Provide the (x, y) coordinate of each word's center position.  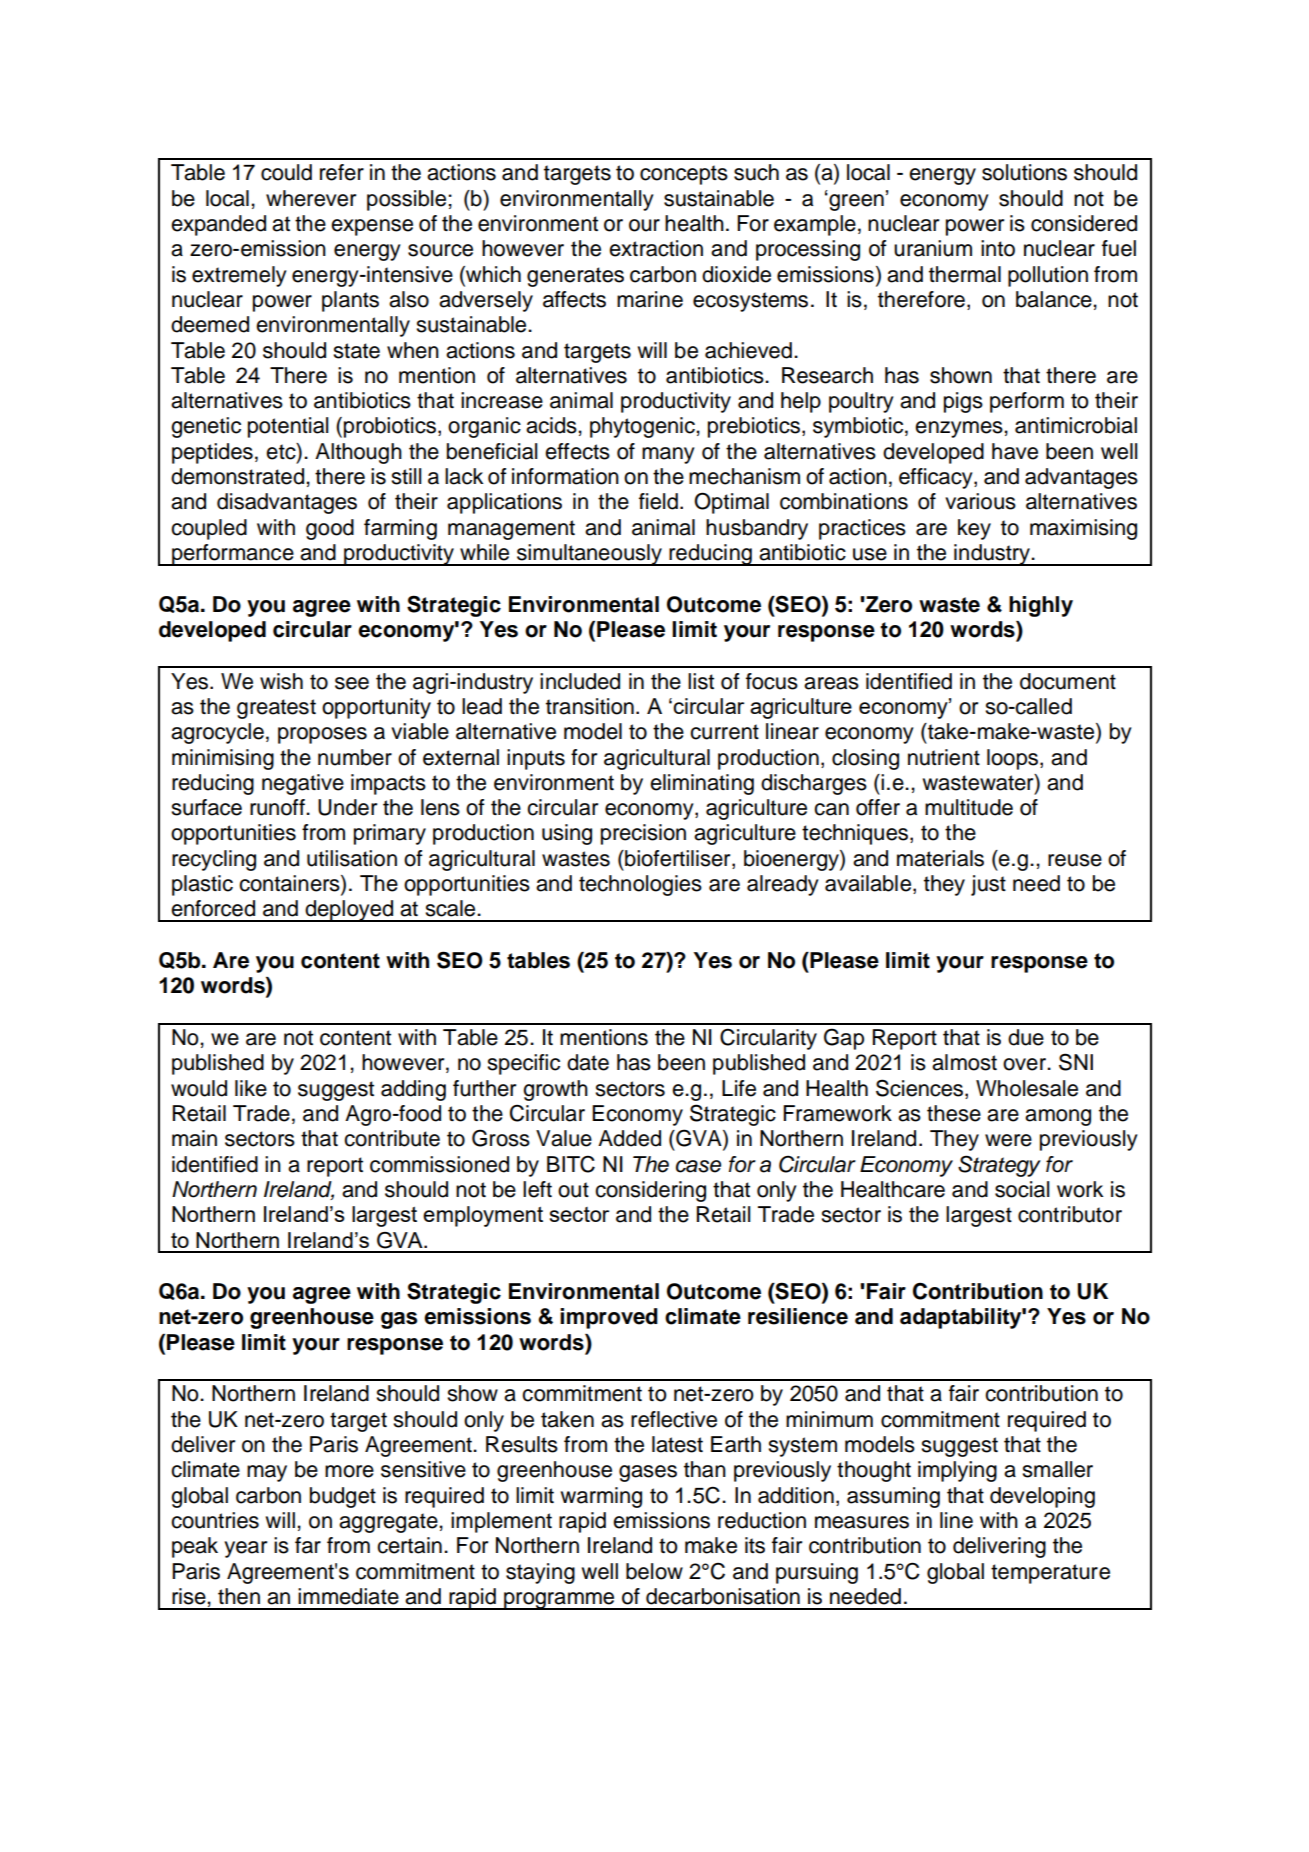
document (1068, 681)
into (998, 248)
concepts (684, 175)
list (701, 681)
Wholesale (1027, 1088)
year (245, 1549)
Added (629, 1138)
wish (281, 681)
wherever (311, 198)
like (251, 1088)
